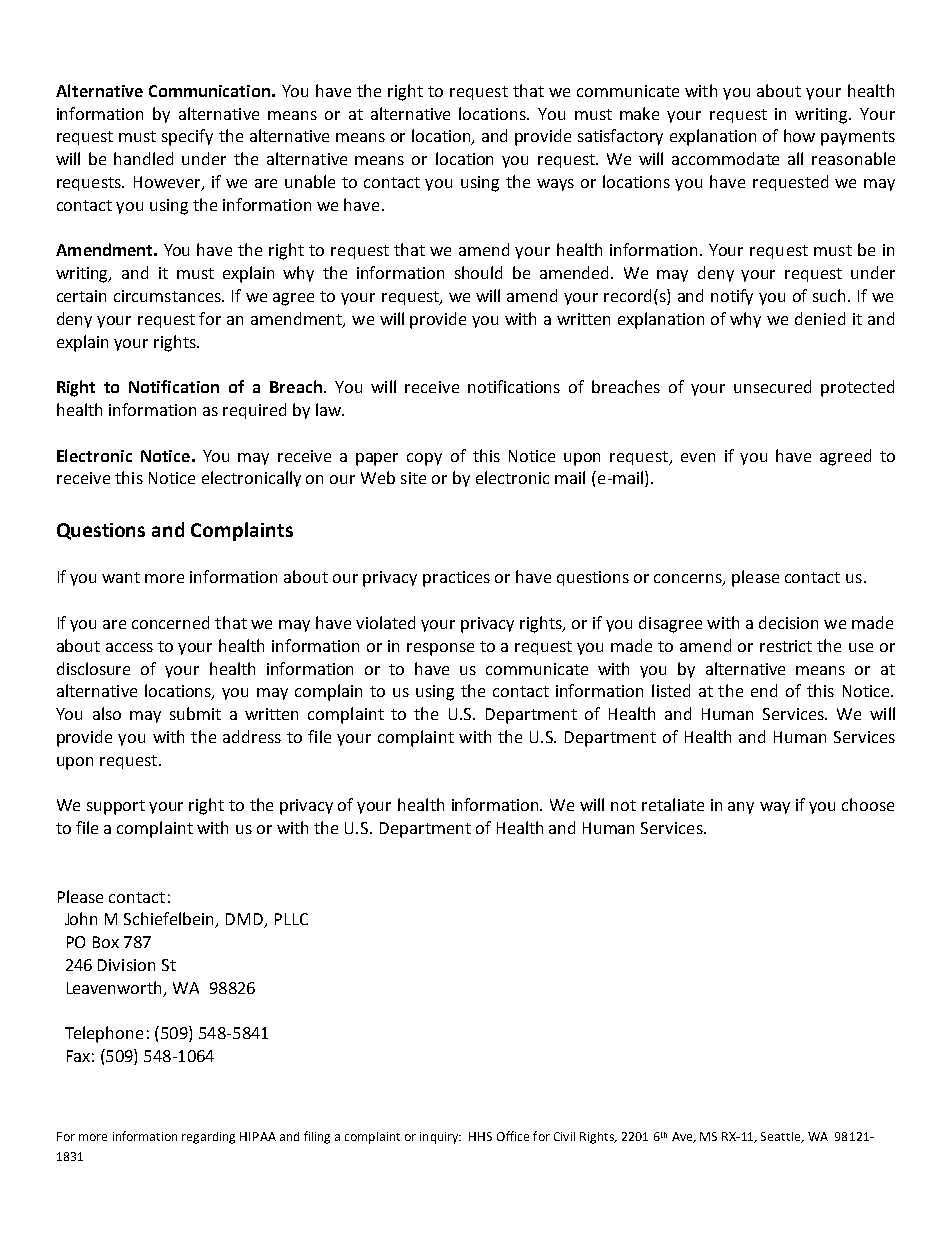  I want to click on concerned, so click(170, 622).
